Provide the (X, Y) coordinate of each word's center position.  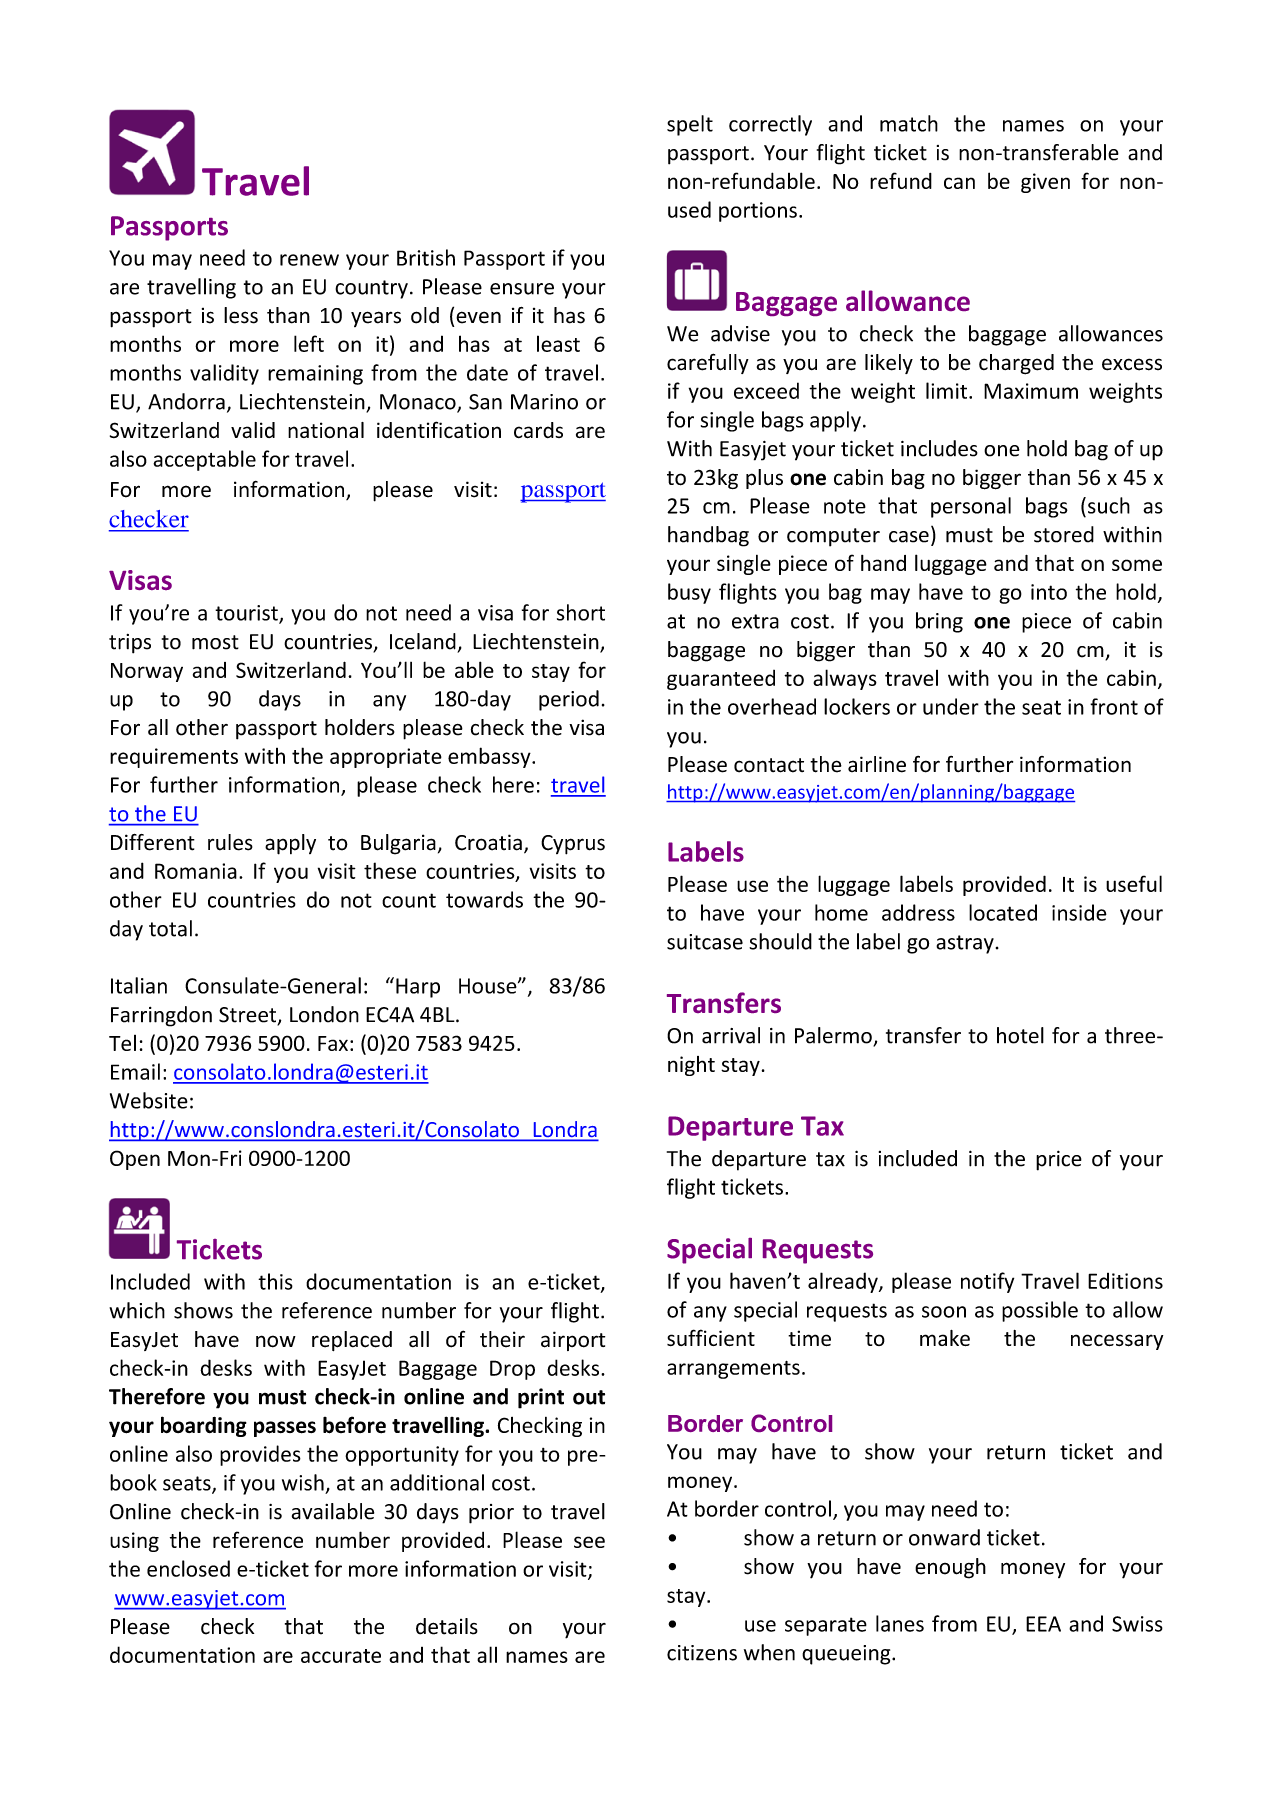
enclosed (188, 1568)
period (569, 700)
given (1045, 183)
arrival (731, 1035)
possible (1040, 1311)
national (326, 430)
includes (939, 448)
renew (309, 260)
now (276, 1341)
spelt (690, 125)
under (951, 706)
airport (573, 1341)
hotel (1020, 1035)
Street (249, 1016)
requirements (174, 758)
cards (538, 430)
